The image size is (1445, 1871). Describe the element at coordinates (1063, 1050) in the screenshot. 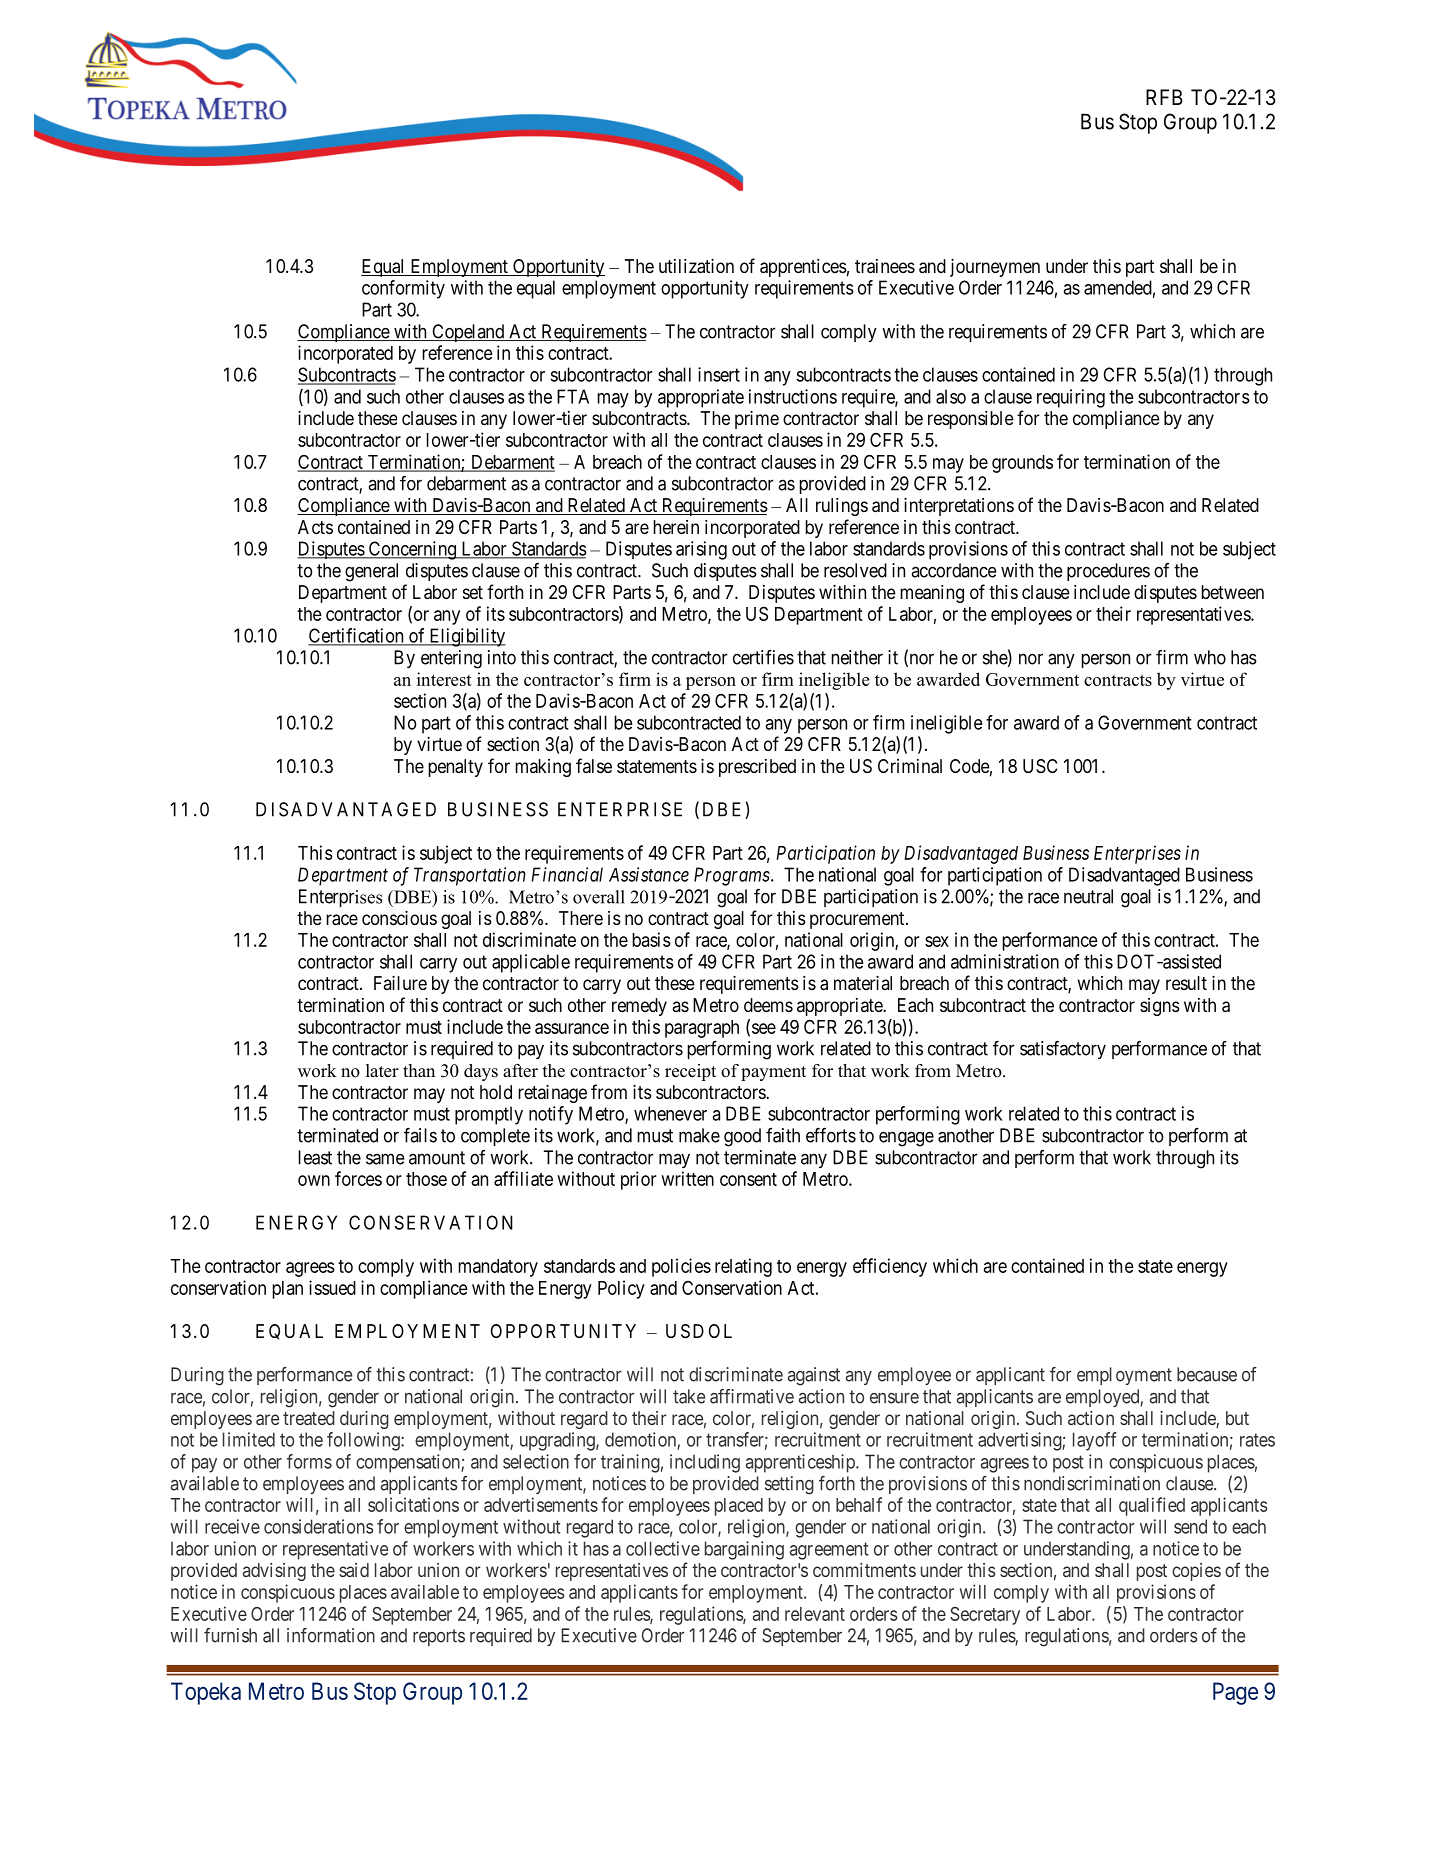

I see `satisfactory` at that location.
